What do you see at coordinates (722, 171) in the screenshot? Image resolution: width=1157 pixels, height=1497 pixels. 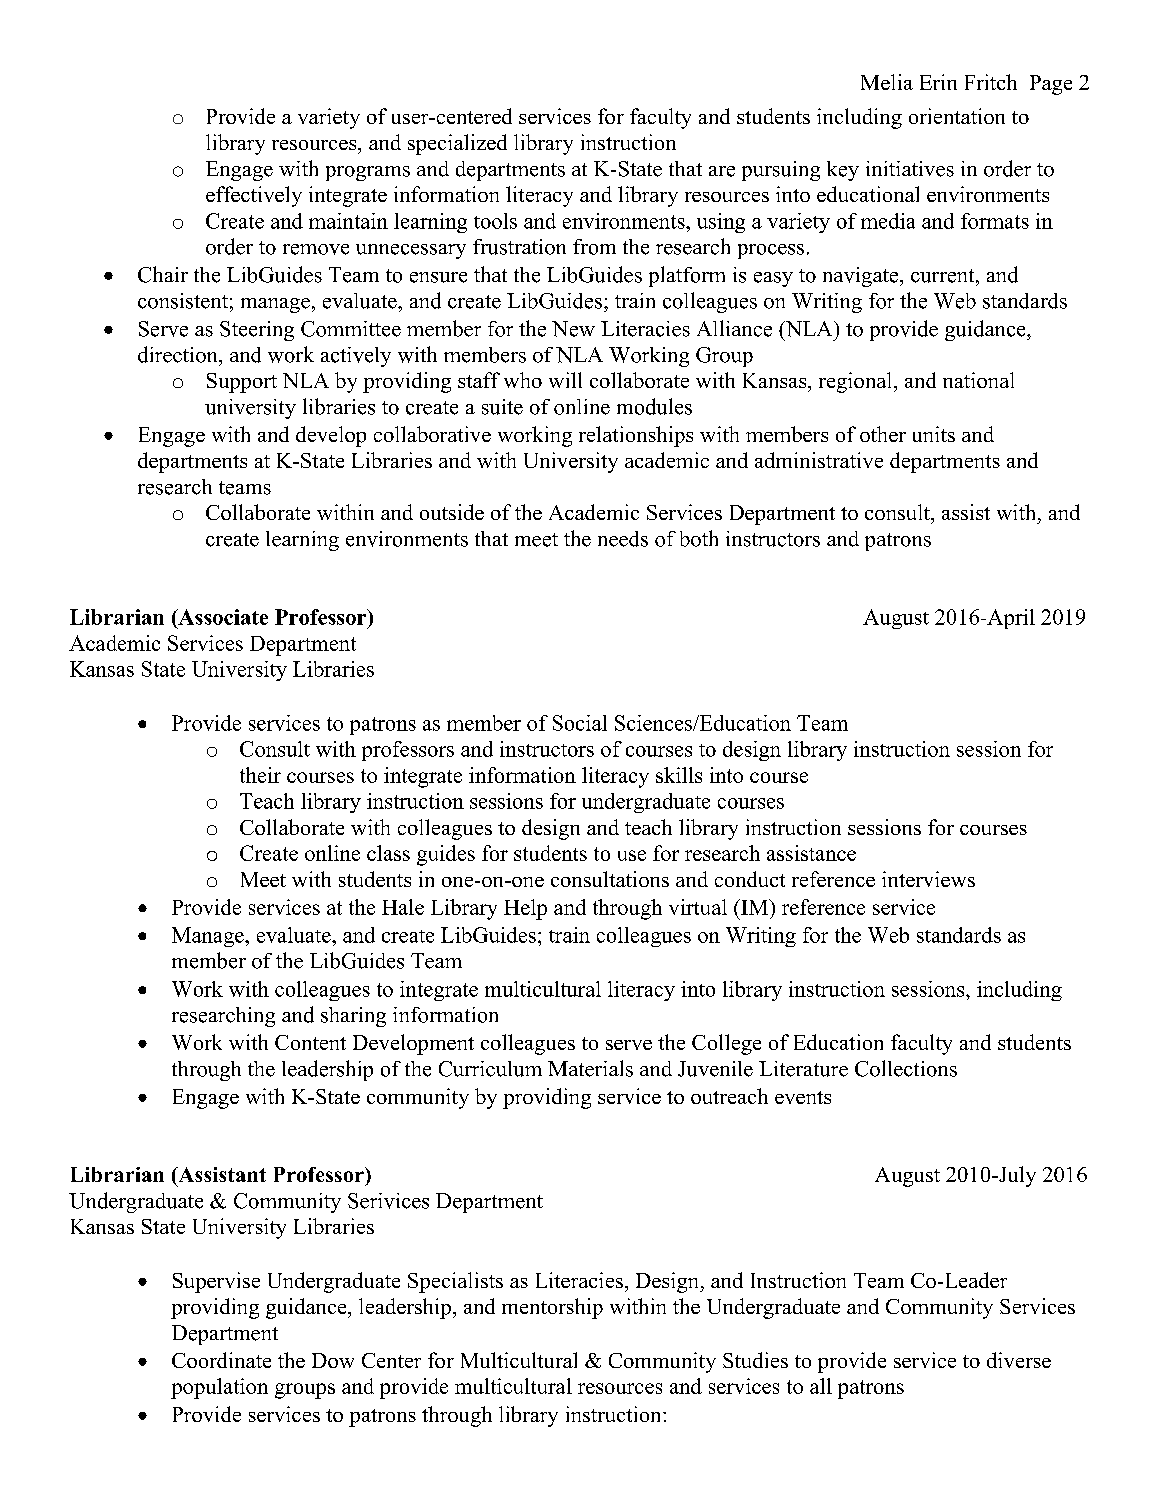 I see `are` at bounding box center [722, 171].
